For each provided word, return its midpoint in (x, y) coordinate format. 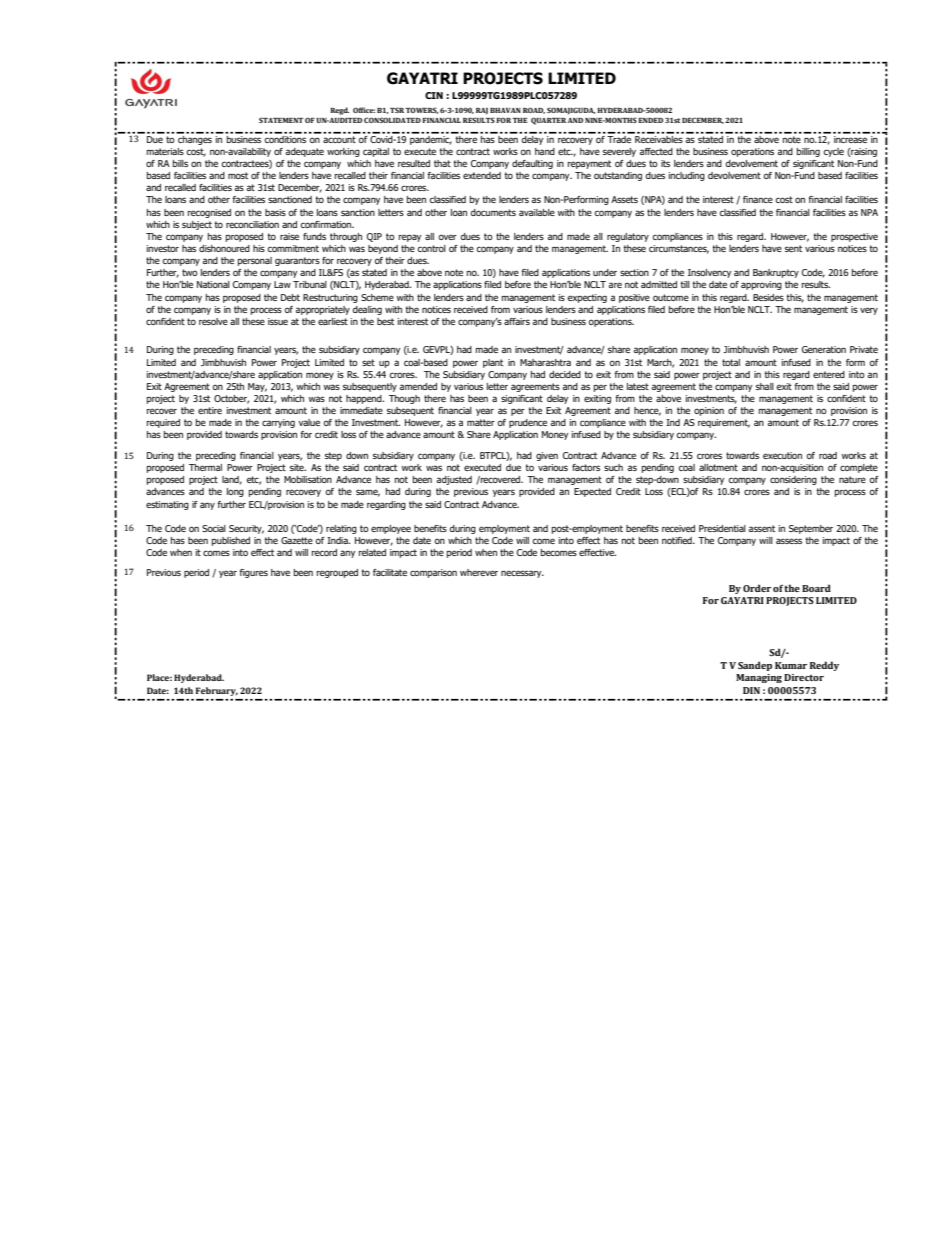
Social (214, 528)
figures (253, 573)
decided (565, 374)
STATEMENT (281, 120)
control (432, 248)
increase (851, 138)
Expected (592, 492)
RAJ (482, 111)
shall (765, 386)
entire (210, 410)
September (811, 529)
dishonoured (224, 248)
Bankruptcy (776, 273)
